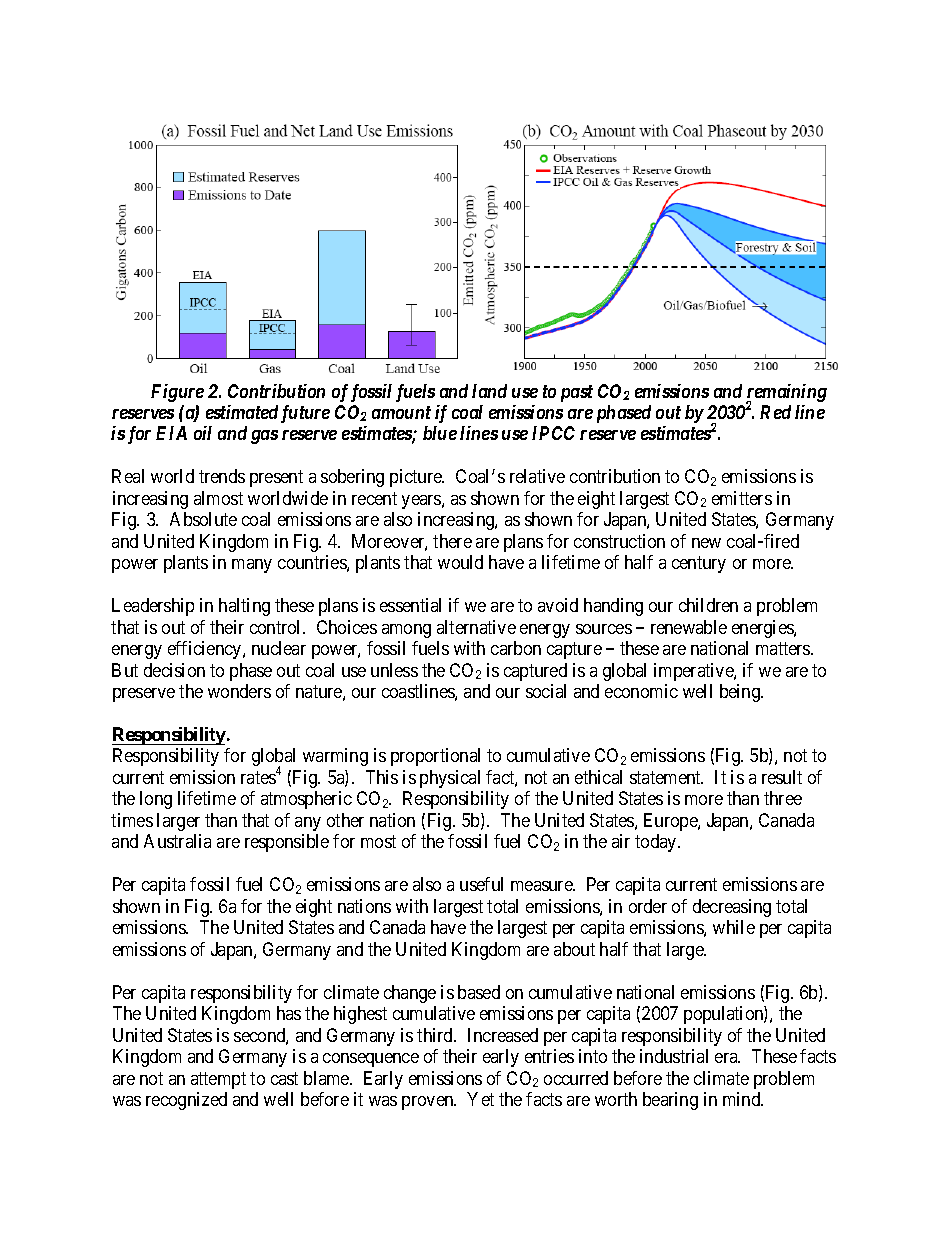  I want to click on children, so click(708, 605).
